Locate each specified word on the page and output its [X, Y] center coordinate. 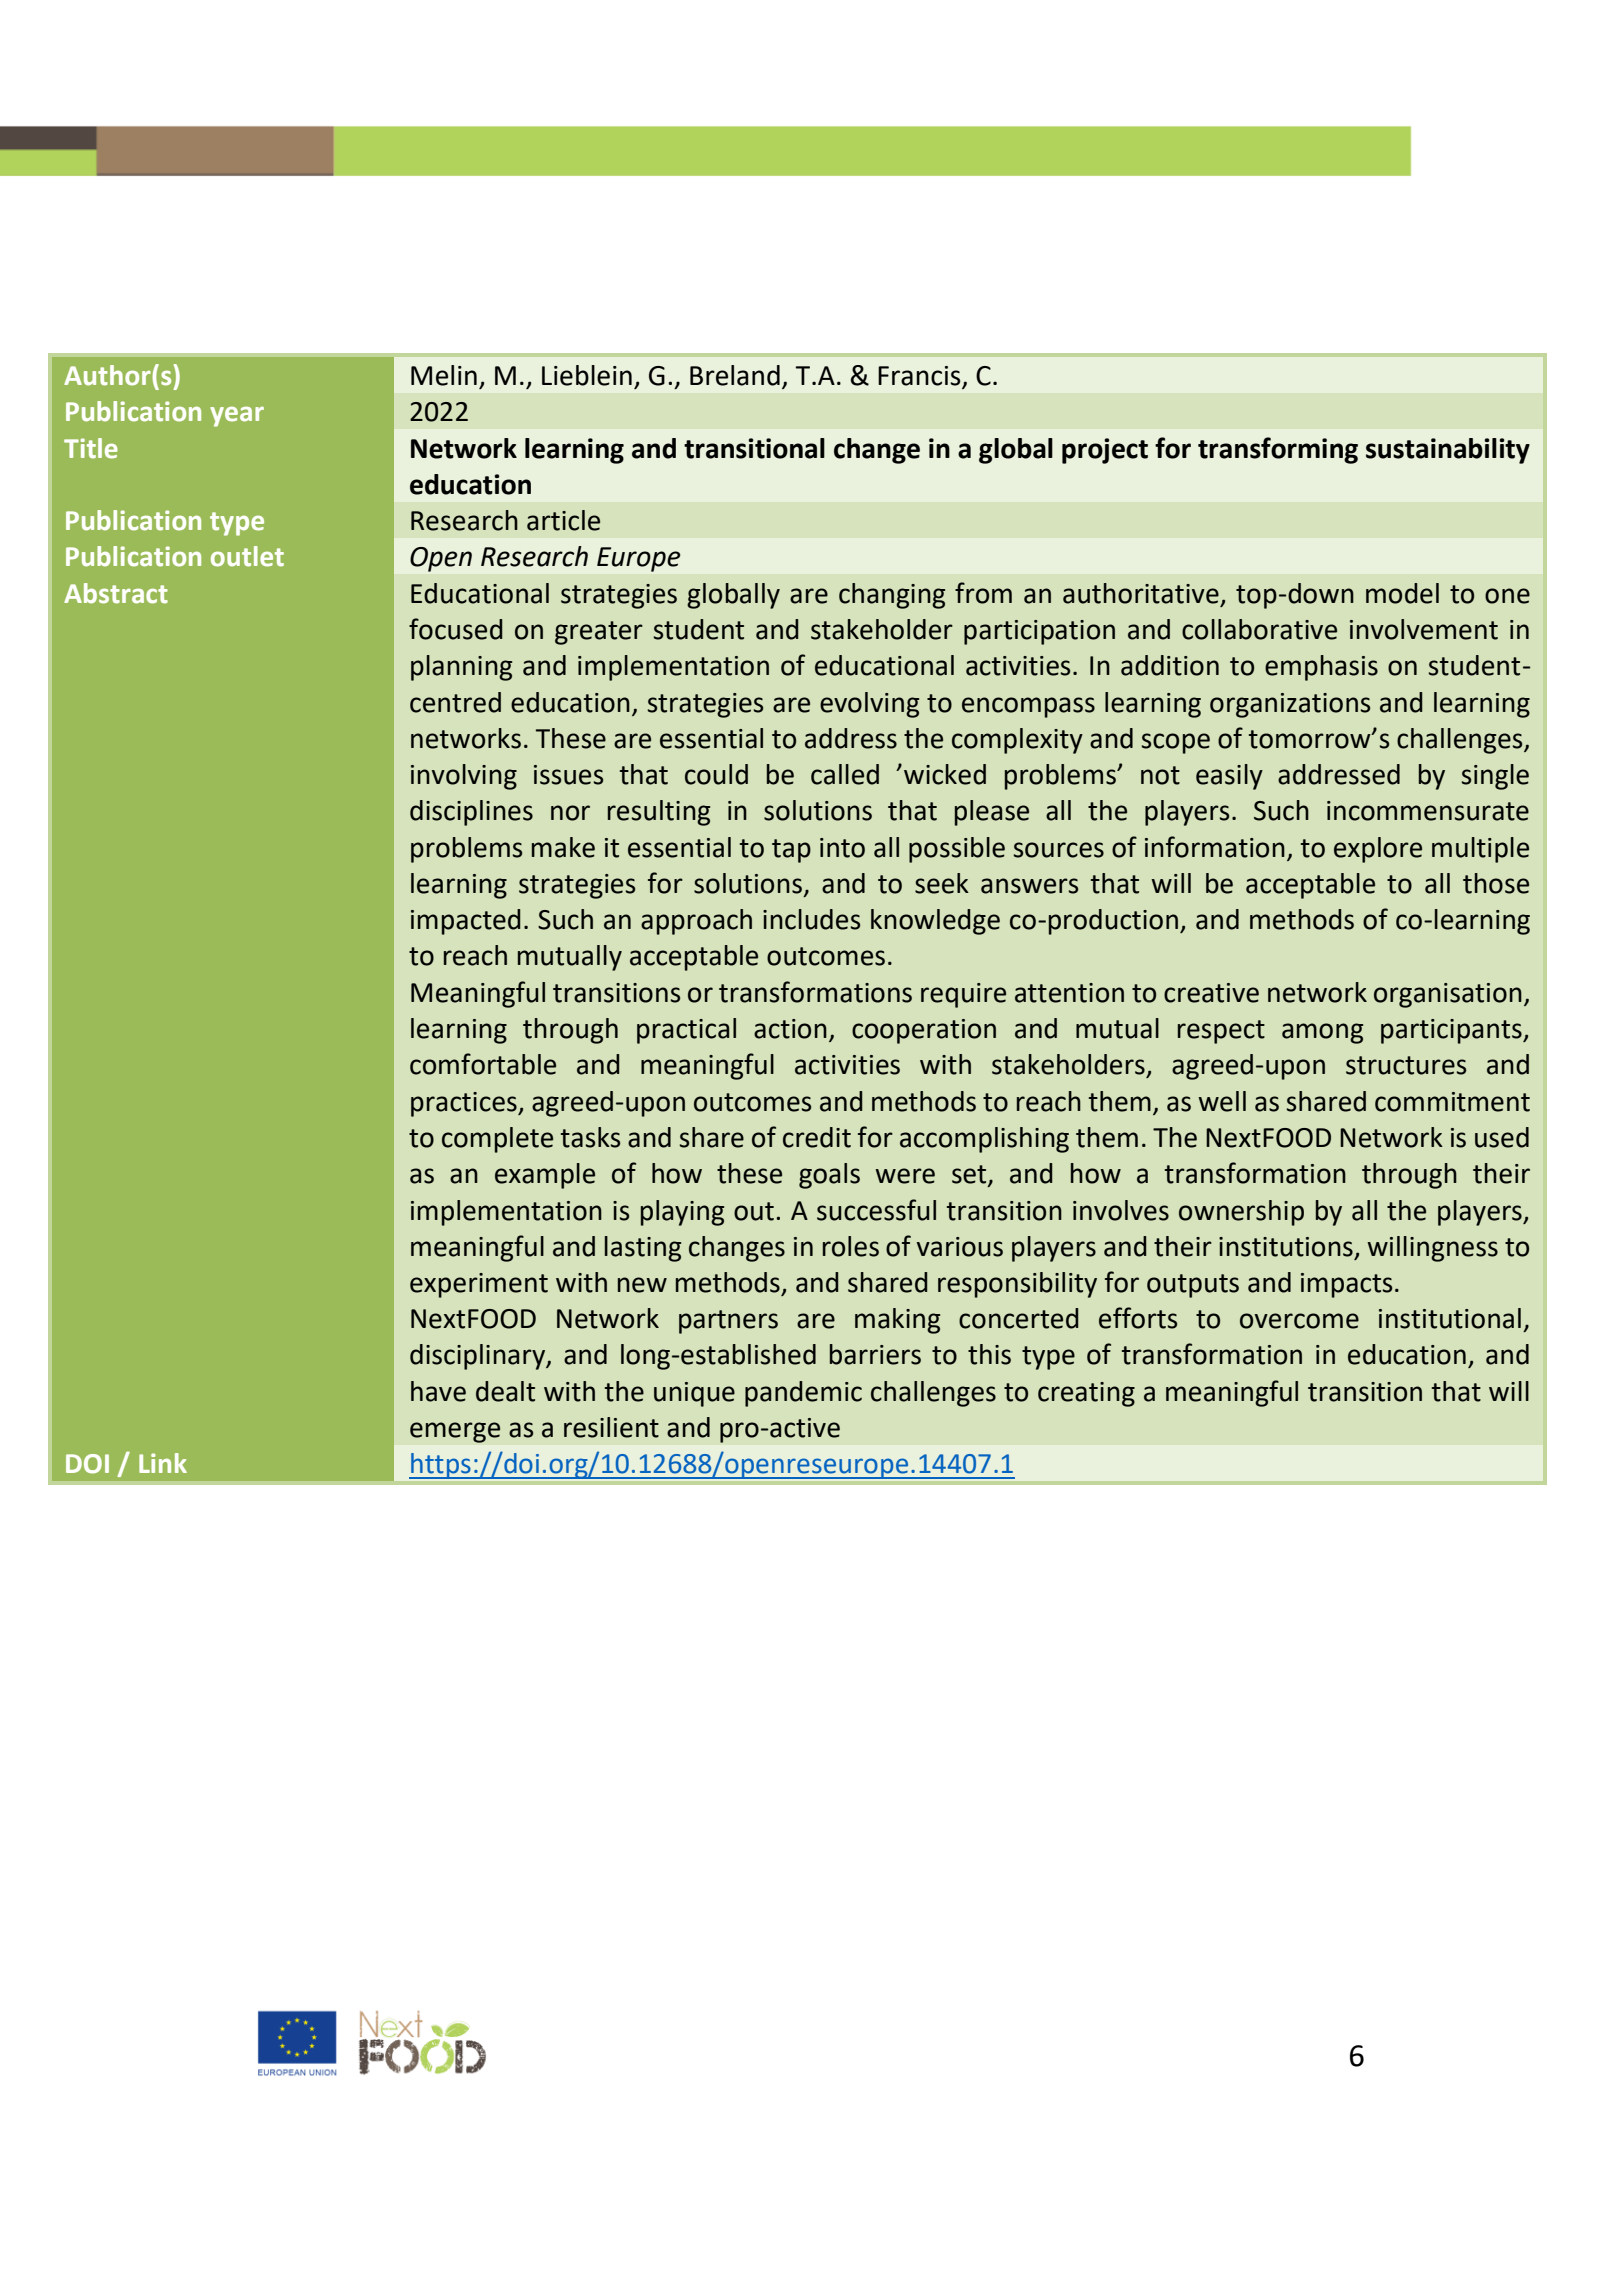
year [237, 416]
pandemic [803, 1394]
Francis [920, 377]
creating [1086, 1394]
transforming [1278, 450]
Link [163, 1463]
